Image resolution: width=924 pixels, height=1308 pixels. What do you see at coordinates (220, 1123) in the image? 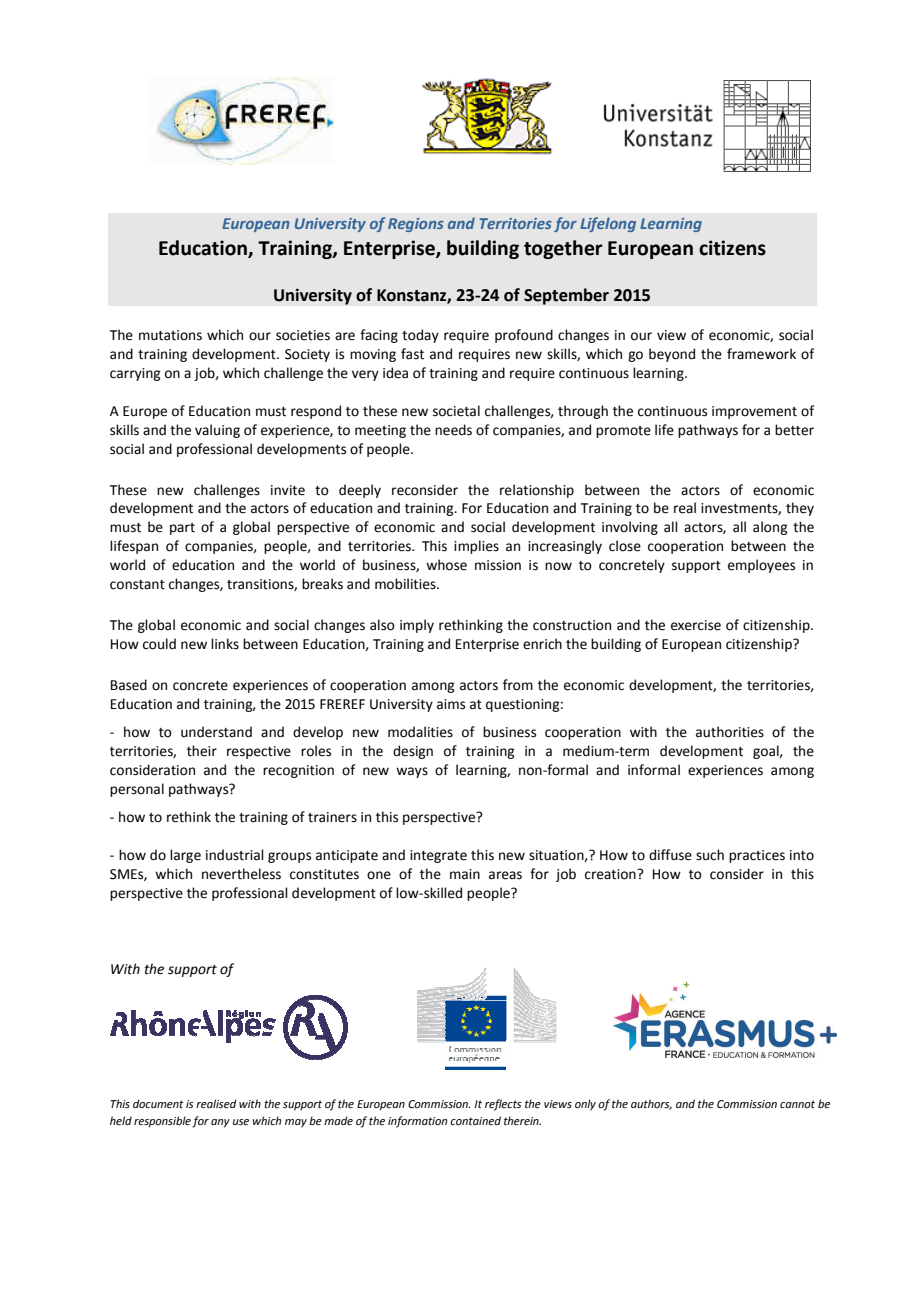
I see `any` at bounding box center [220, 1123].
